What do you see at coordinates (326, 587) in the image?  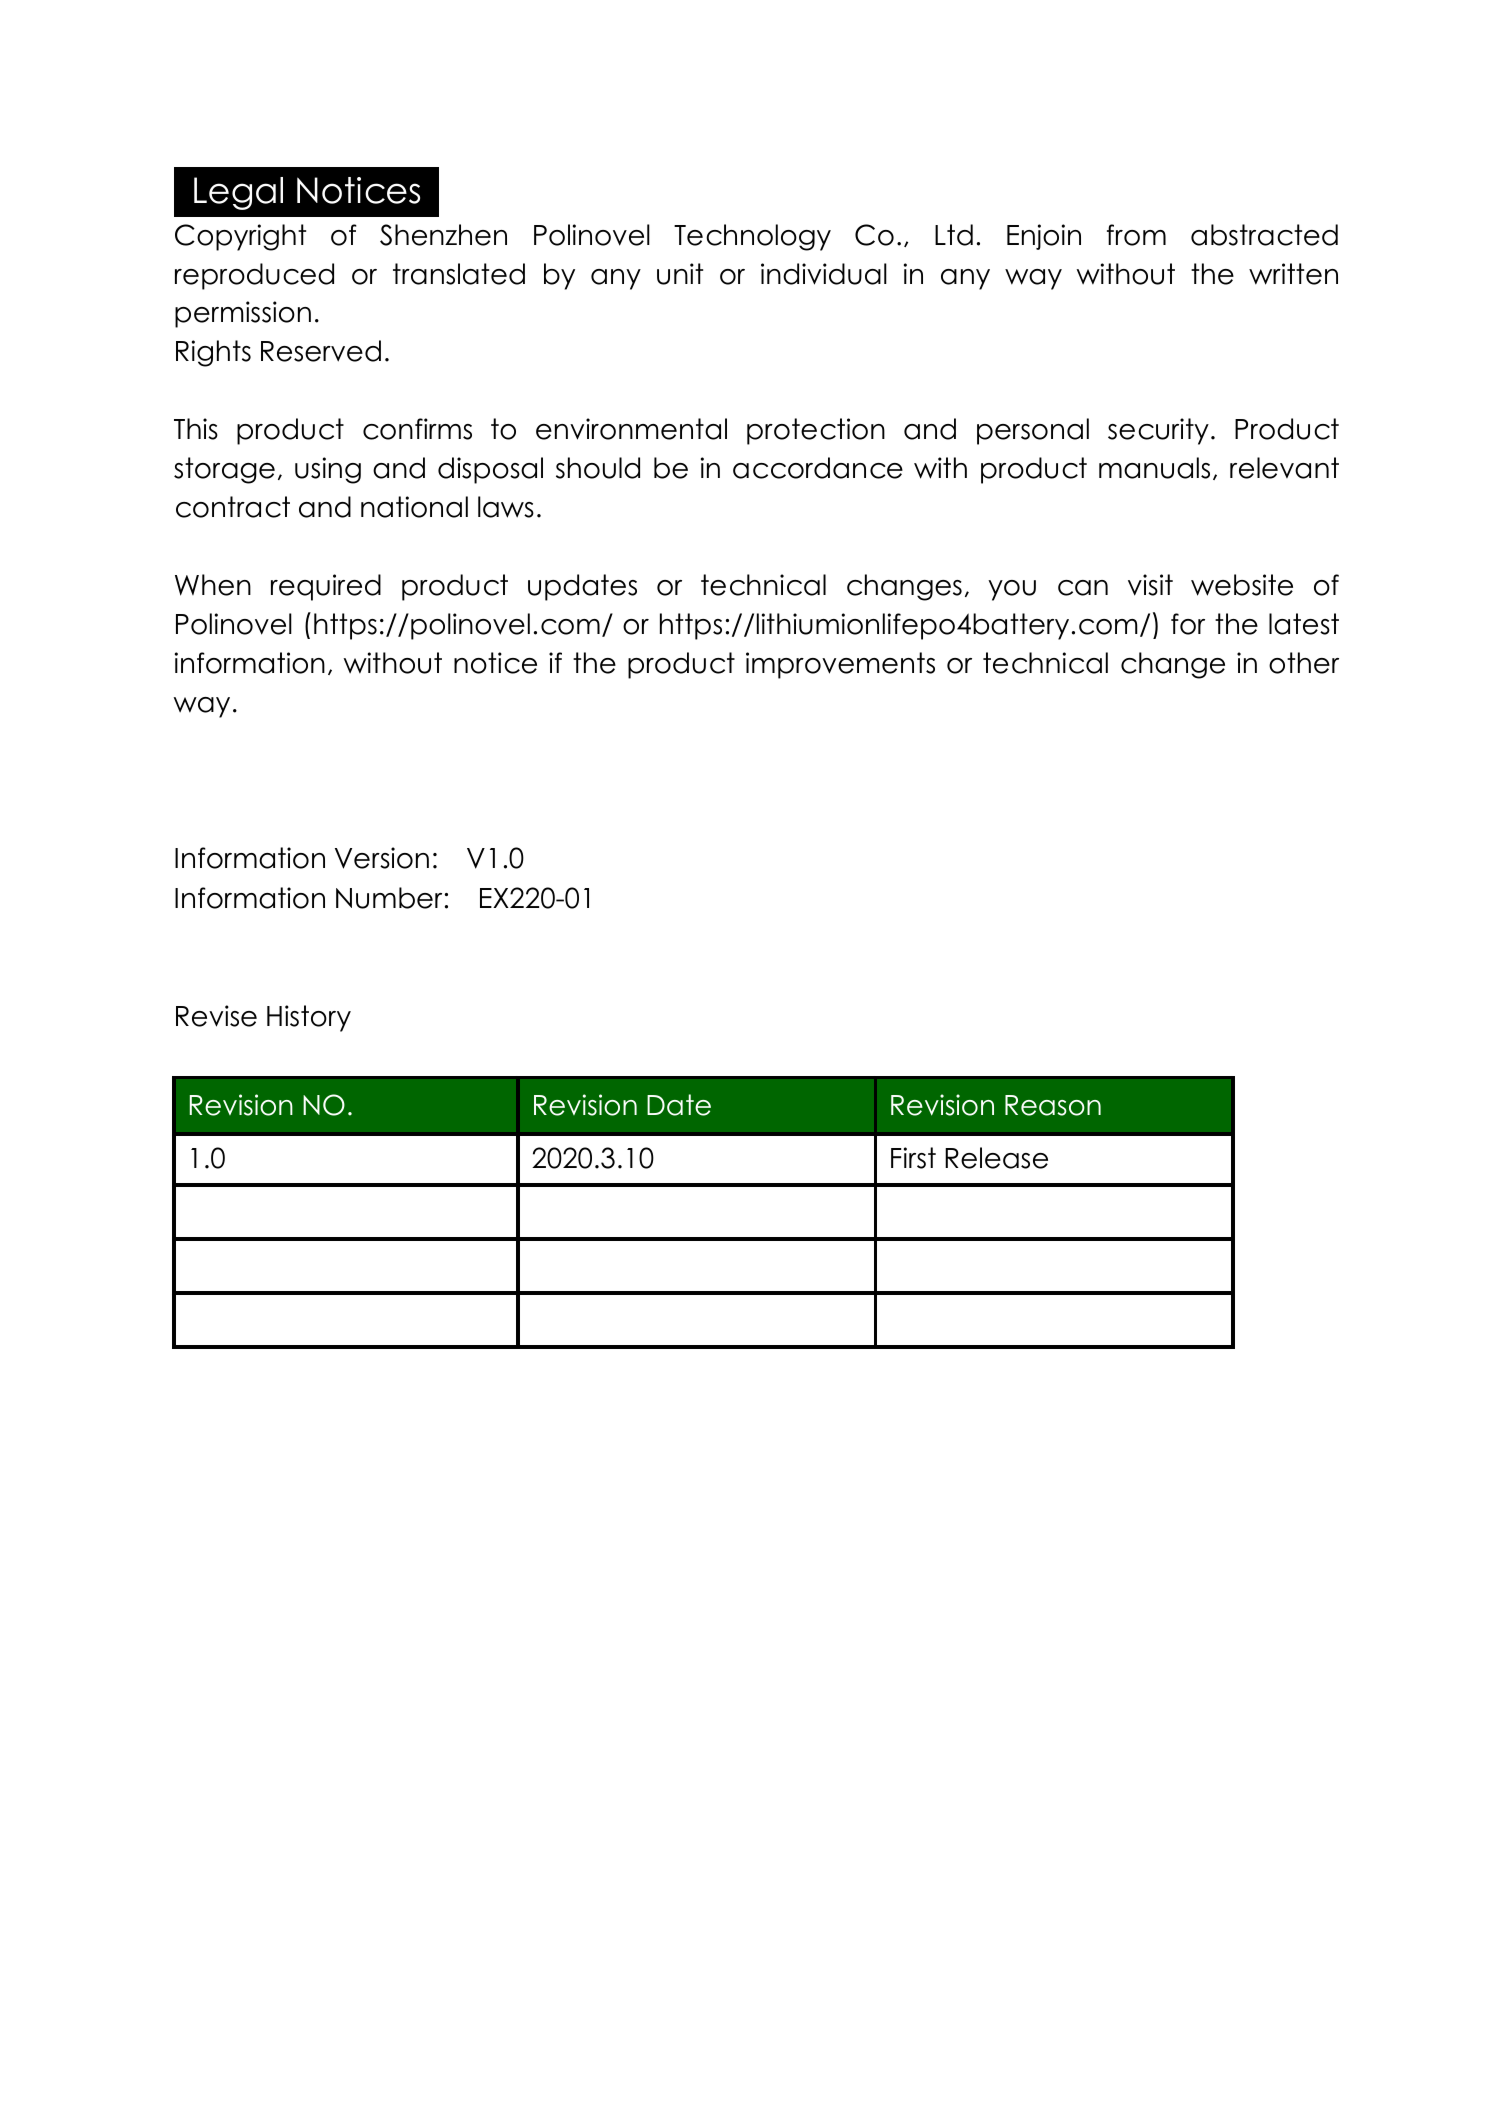 I see `required` at bounding box center [326, 587].
